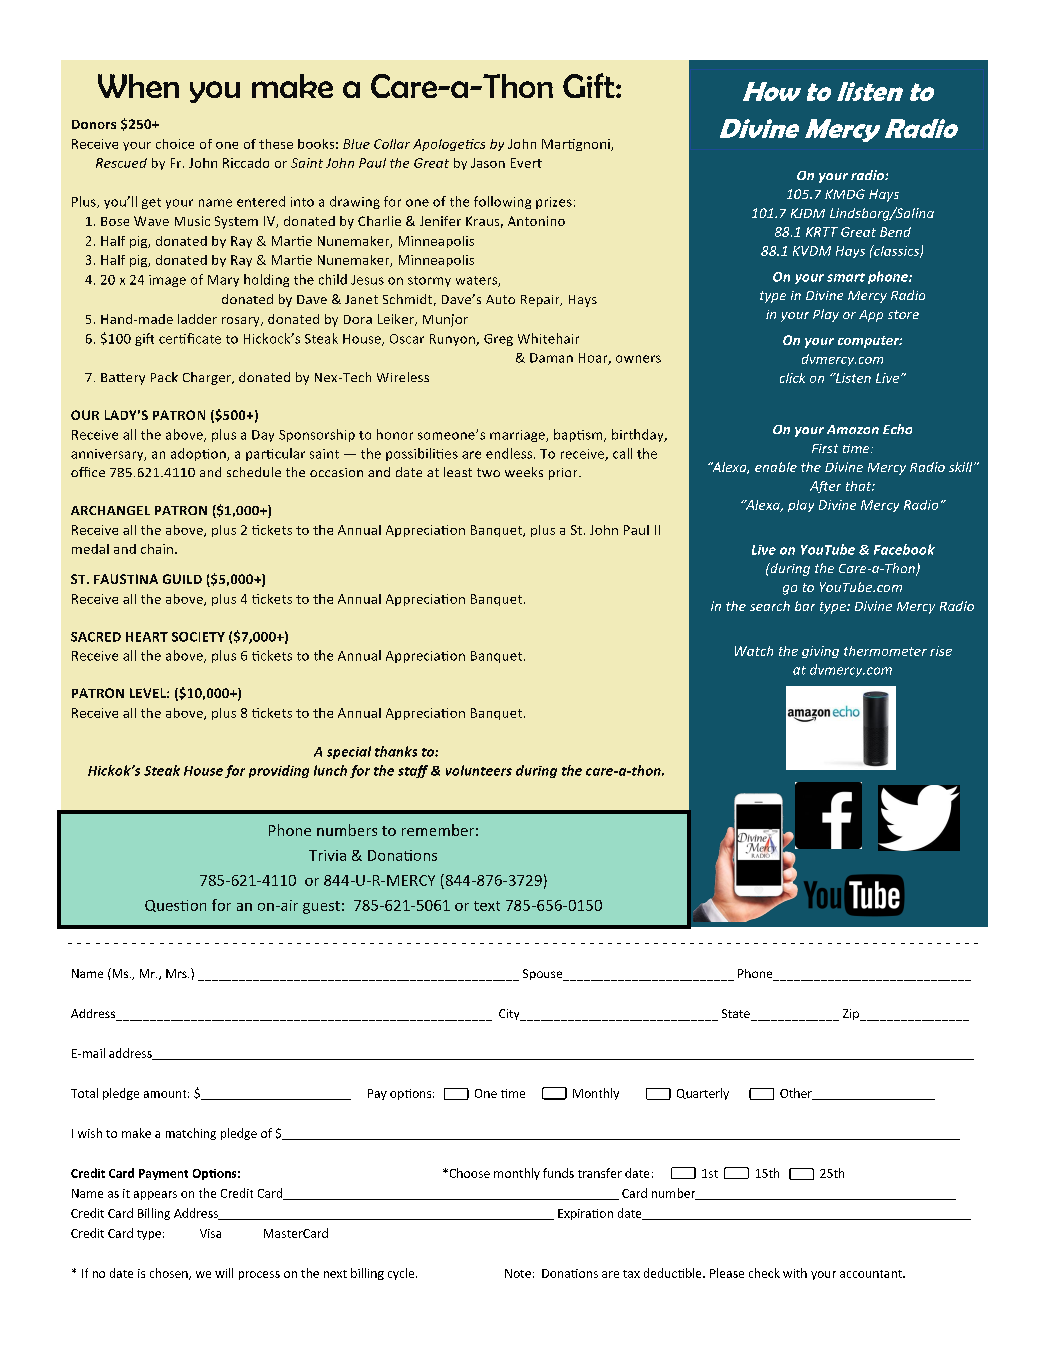 Image resolution: width=1052 pixels, height=1361 pixels. I want to click on volunteers, so click(479, 770).
